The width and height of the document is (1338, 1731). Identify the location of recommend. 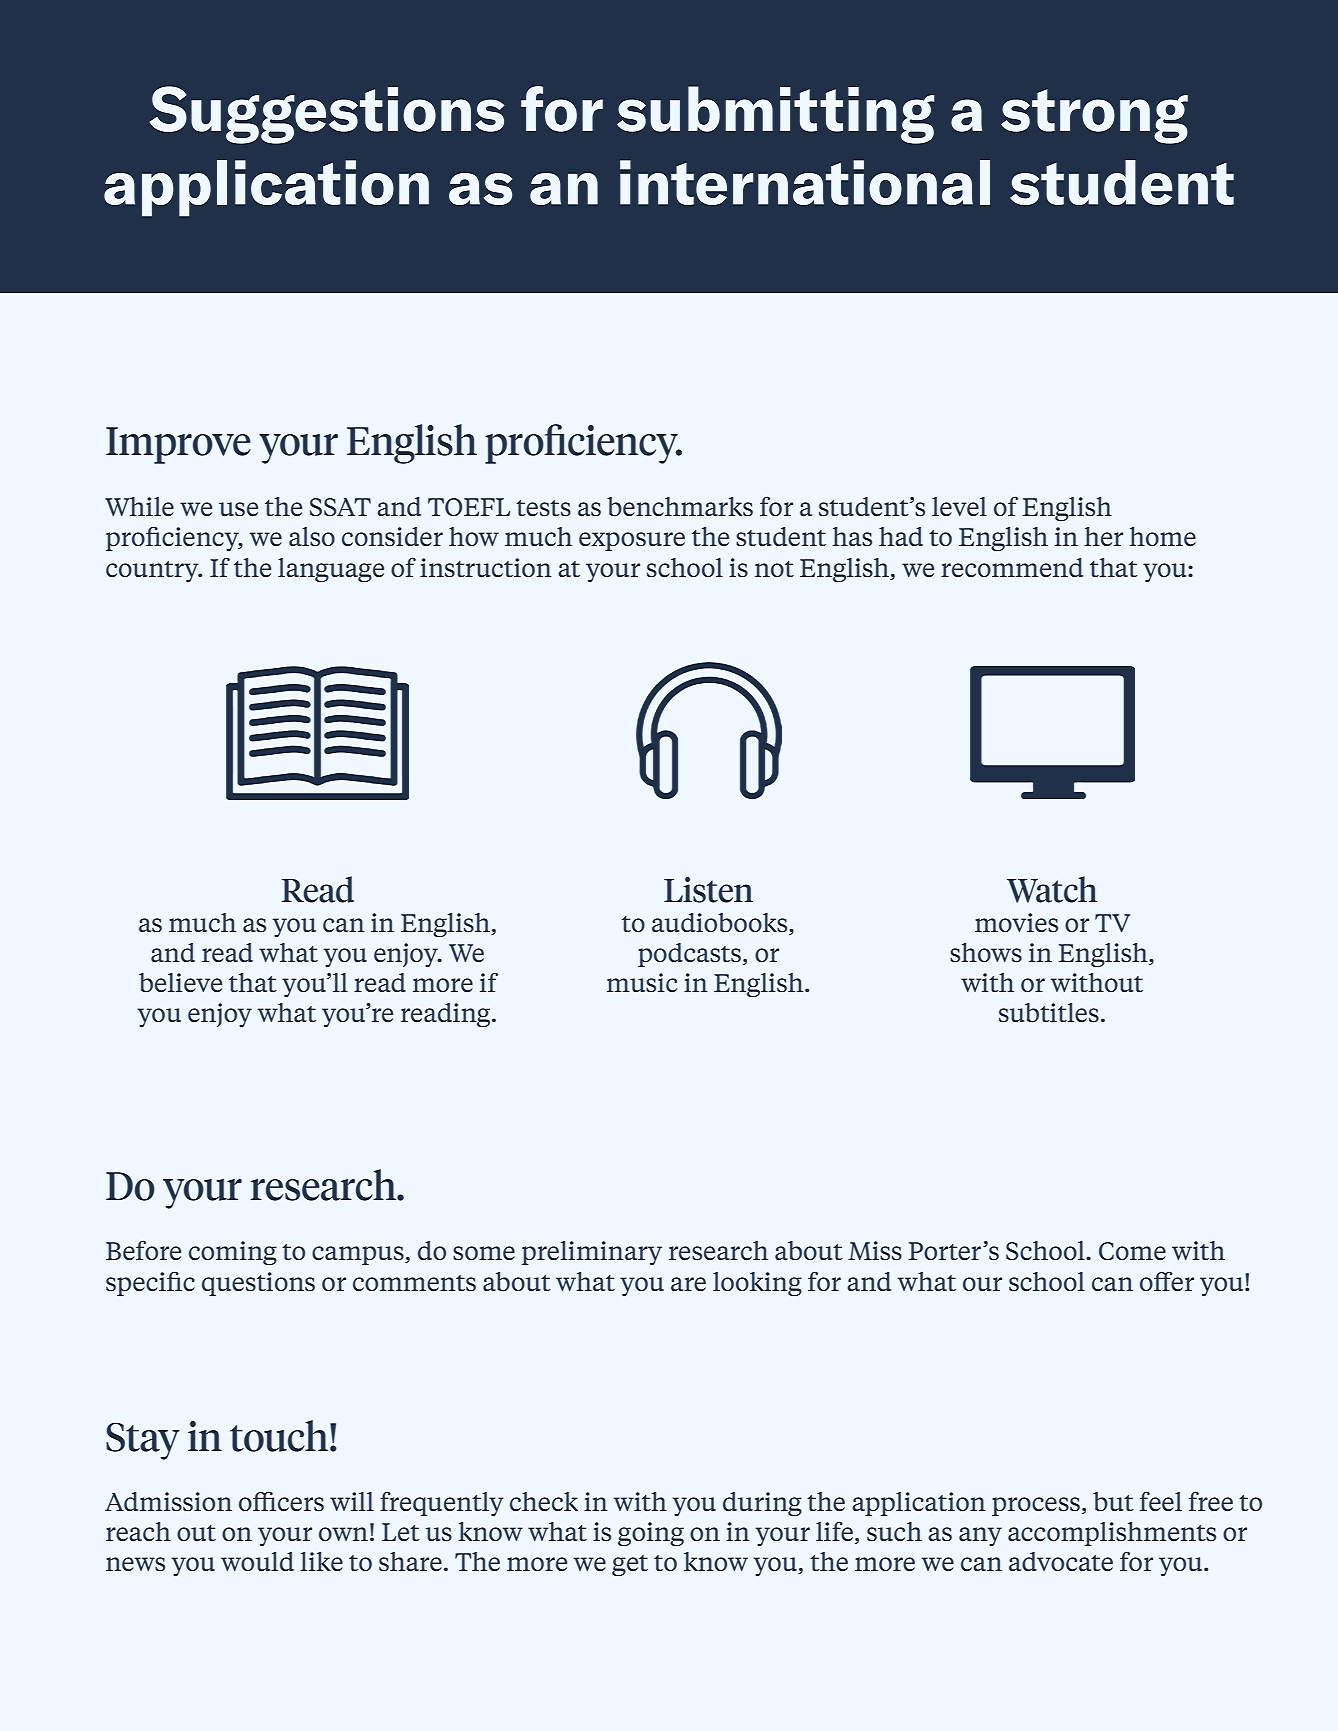
(1012, 567).
